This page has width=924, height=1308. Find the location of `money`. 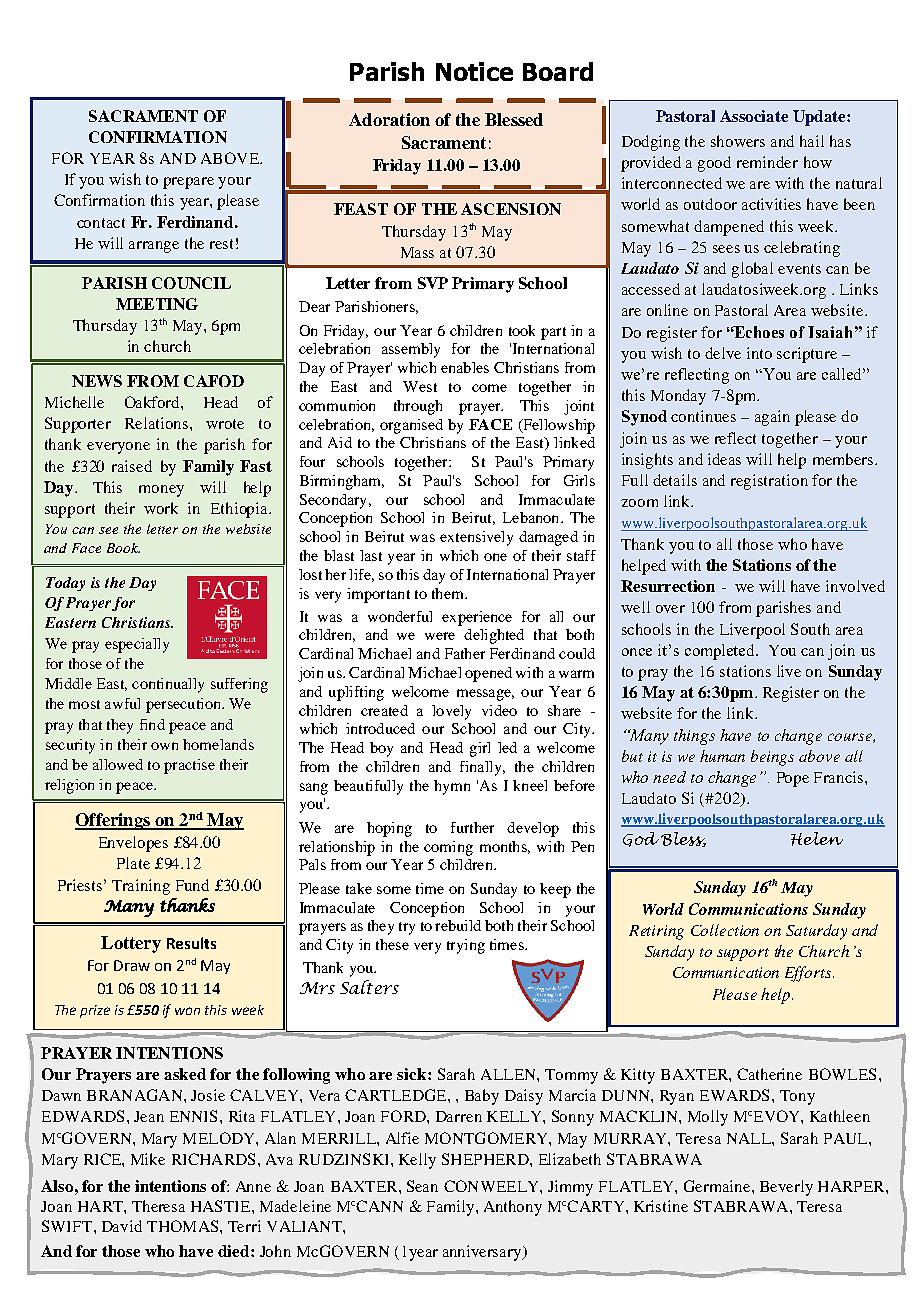

money is located at coordinates (161, 491).
